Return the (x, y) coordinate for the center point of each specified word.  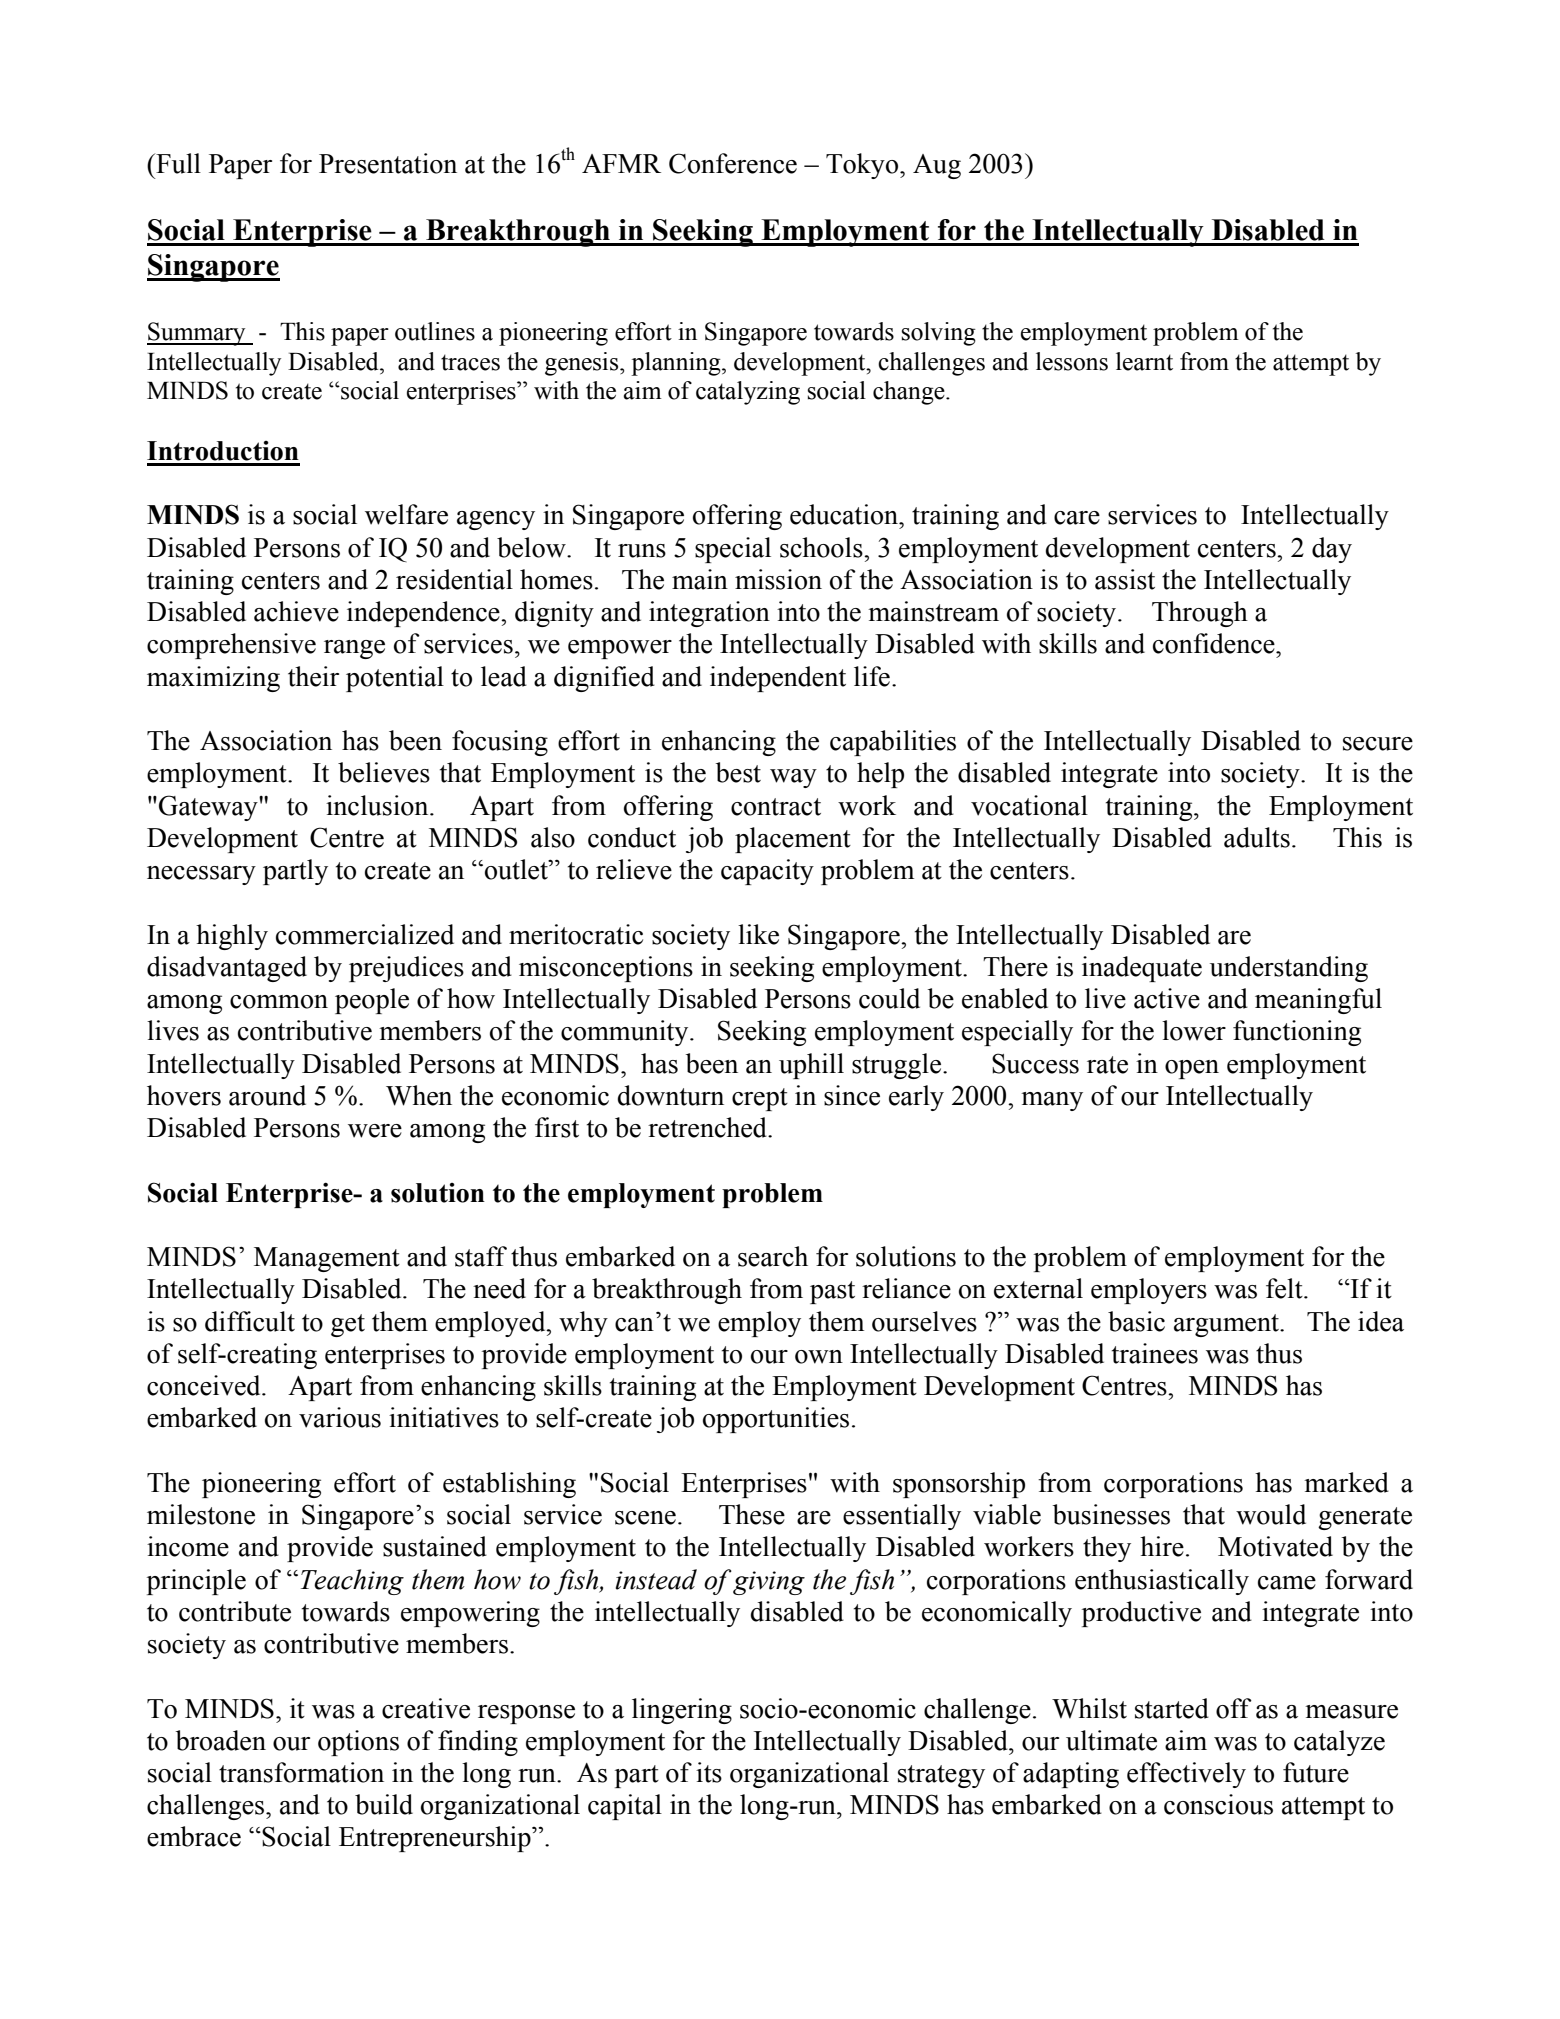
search (773, 1256)
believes (384, 772)
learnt (1144, 361)
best (738, 772)
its (709, 1772)
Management (327, 1259)
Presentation (388, 163)
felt (1285, 1288)
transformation (301, 1772)
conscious (1218, 1804)
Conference (733, 163)
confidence (1215, 643)
